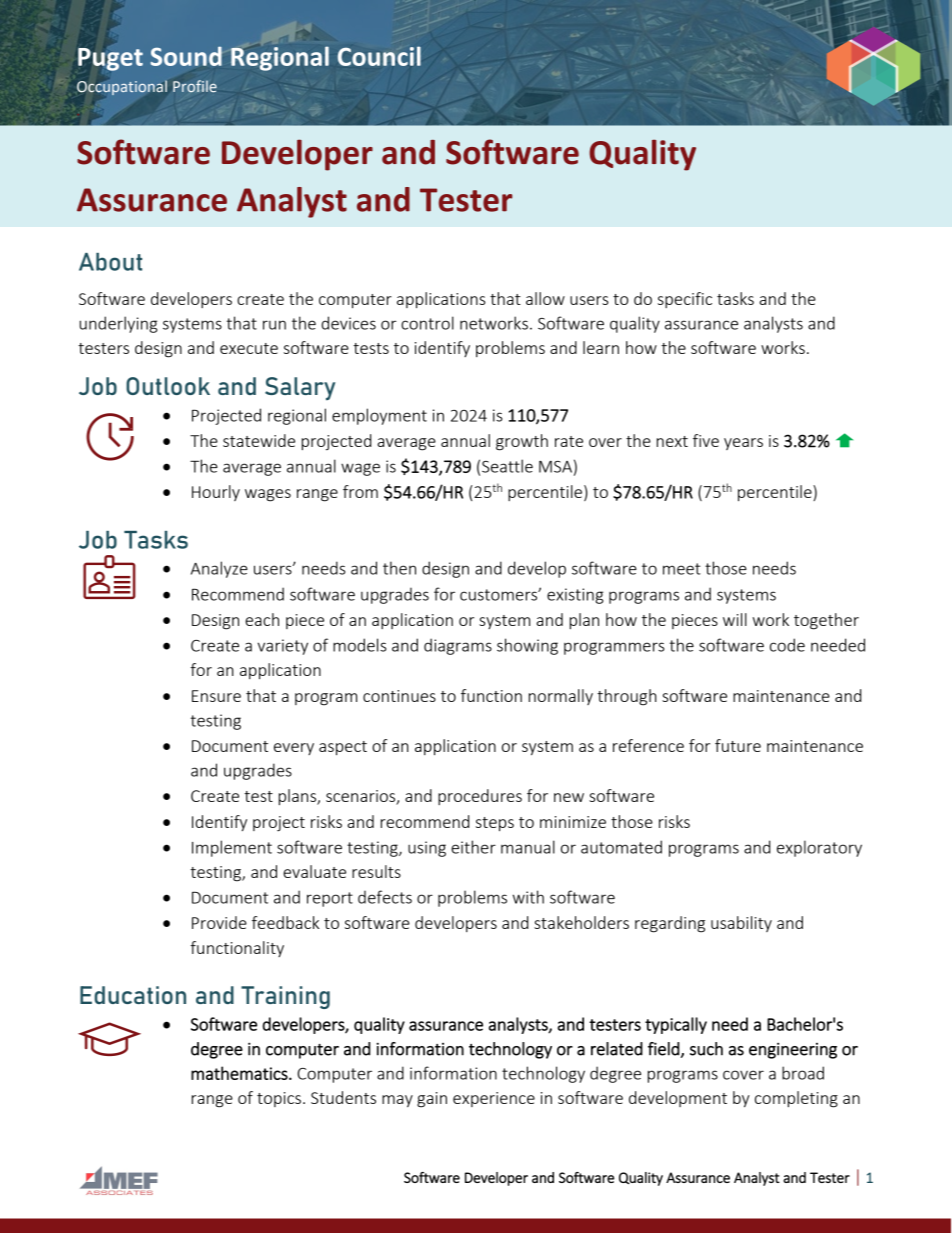 The image size is (952, 1233). What do you see at coordinates (495, 824) in the screenshot?
I see `steps` at bounding box center [495, 824].
